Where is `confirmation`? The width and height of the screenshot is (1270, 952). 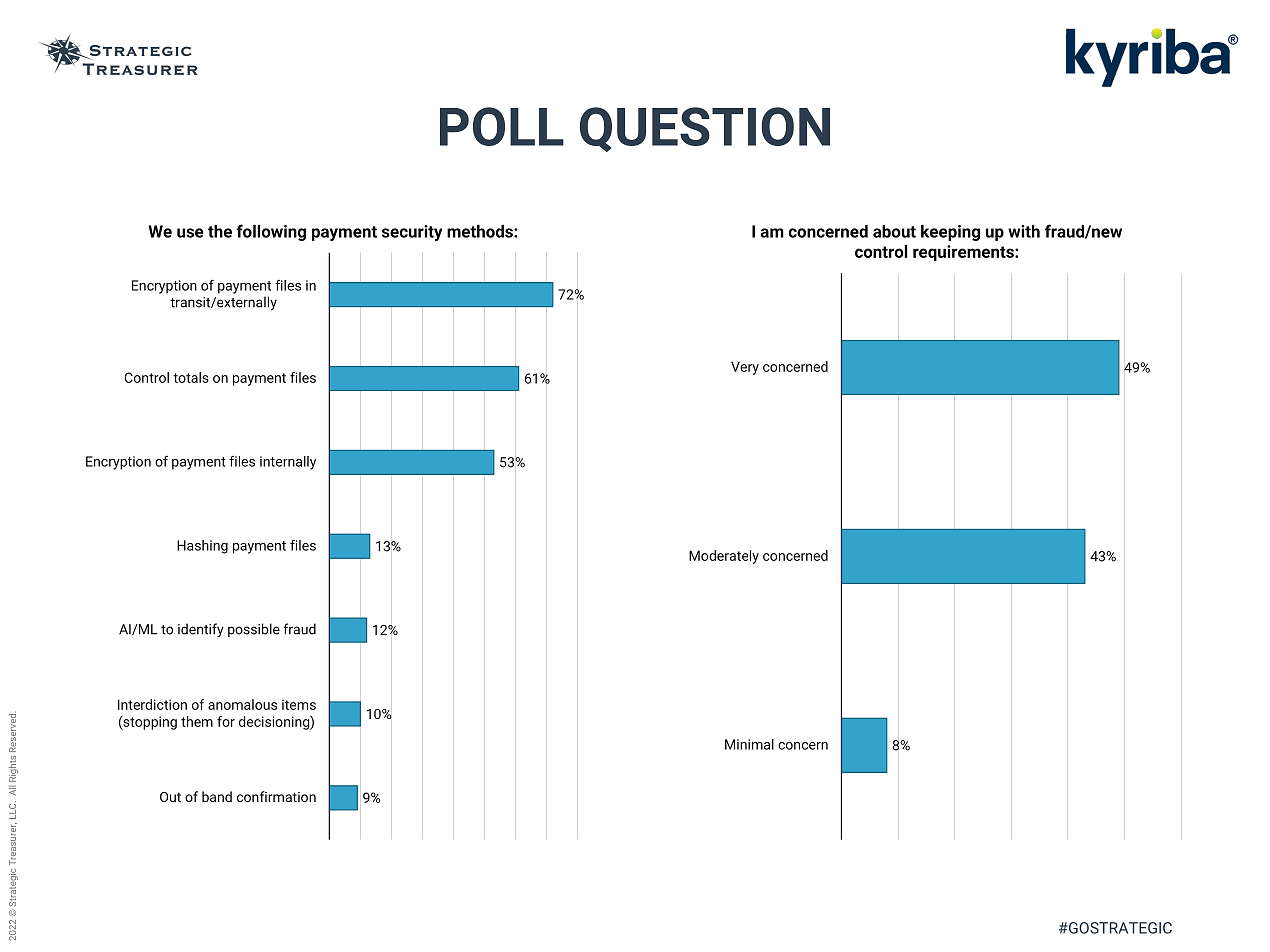 confirmation is located at coordinates (276, 796).
